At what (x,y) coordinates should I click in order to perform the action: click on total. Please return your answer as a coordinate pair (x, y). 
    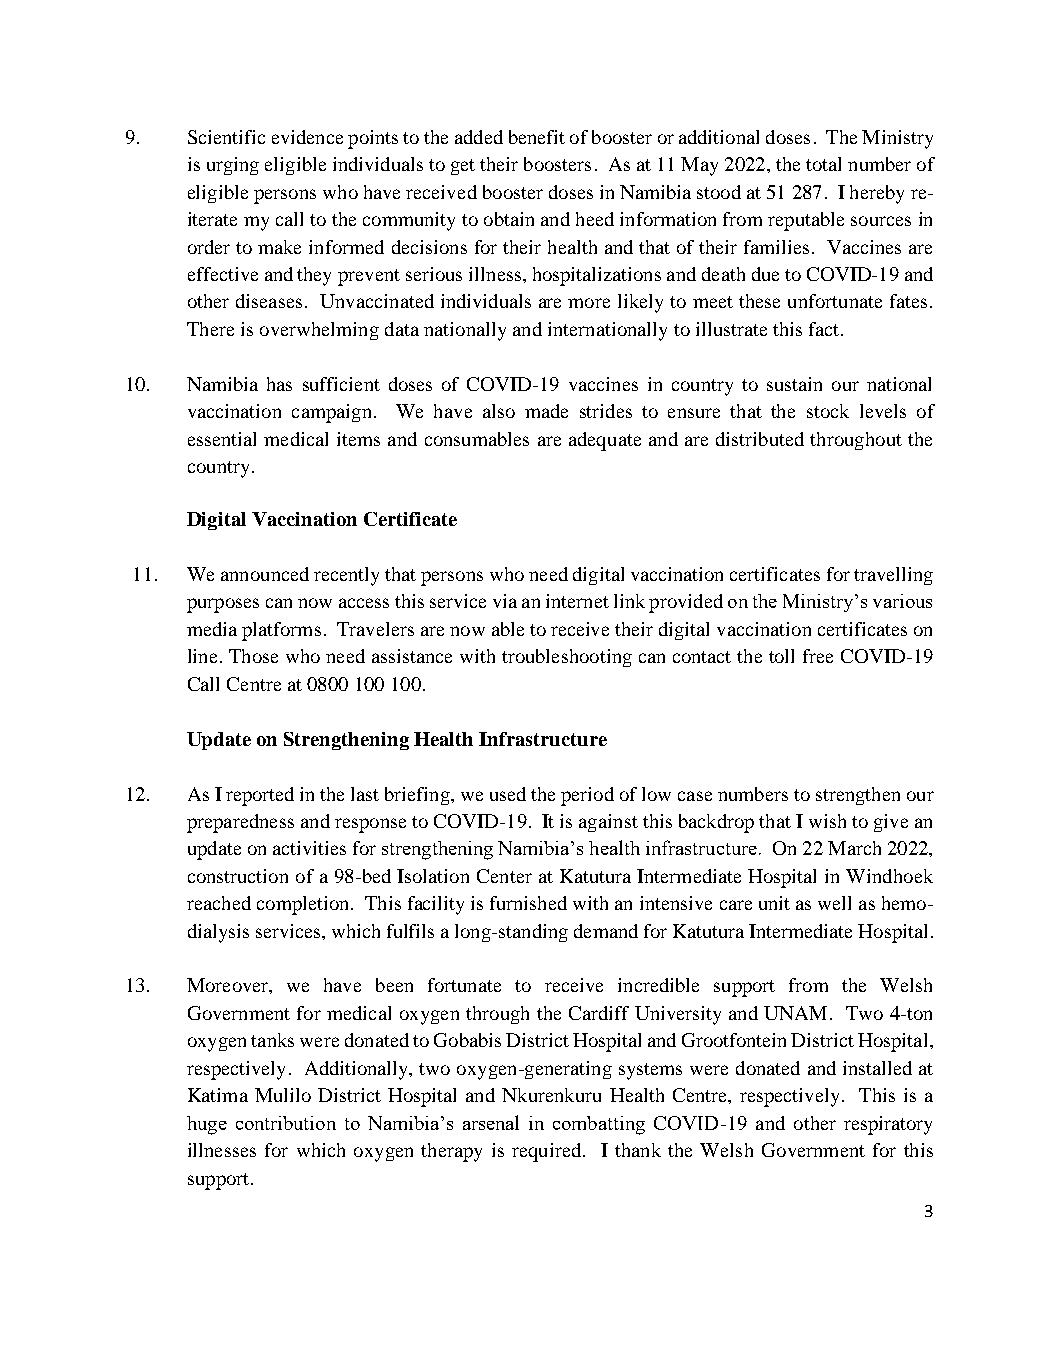
    Looking at the image, I should click on (823, 164).
